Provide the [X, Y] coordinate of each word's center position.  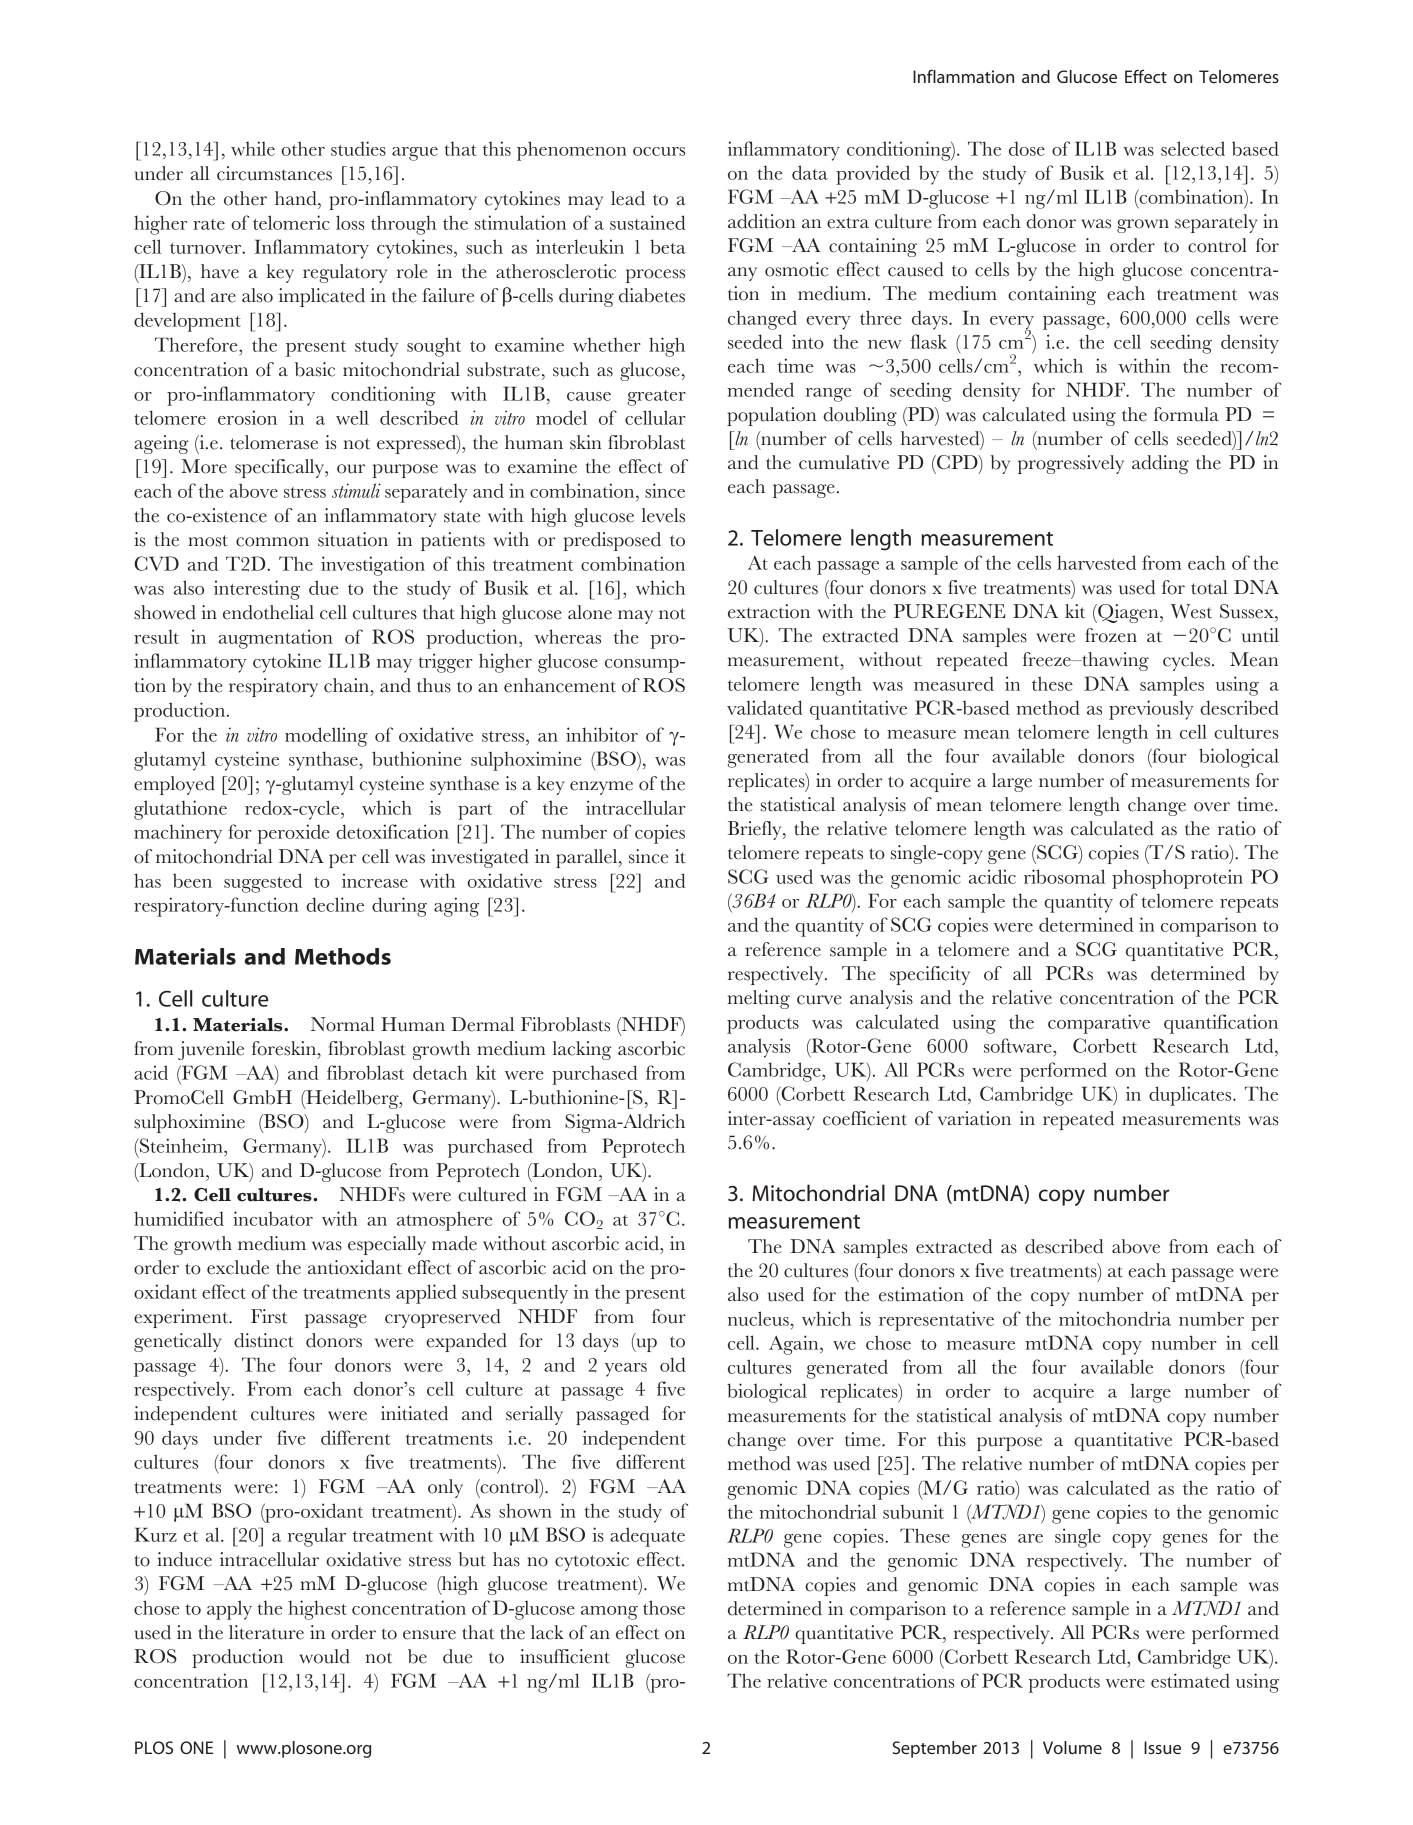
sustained [647, 222]
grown [1143, 226]
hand [297, 198]
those [664, 1607]
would [324, 1656]
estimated [1190, 1680]
